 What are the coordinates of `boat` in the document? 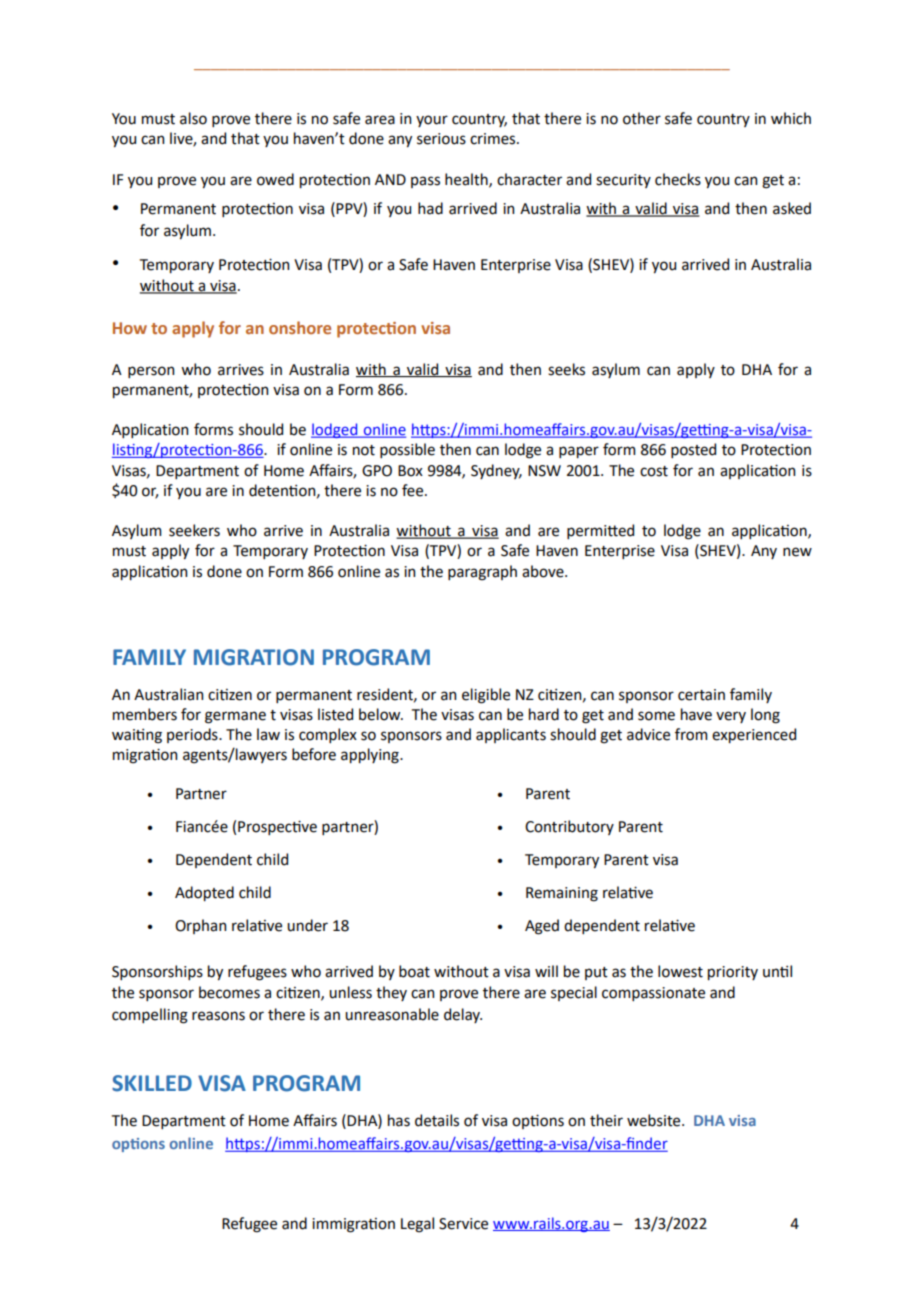 It's located at (414, 971).
